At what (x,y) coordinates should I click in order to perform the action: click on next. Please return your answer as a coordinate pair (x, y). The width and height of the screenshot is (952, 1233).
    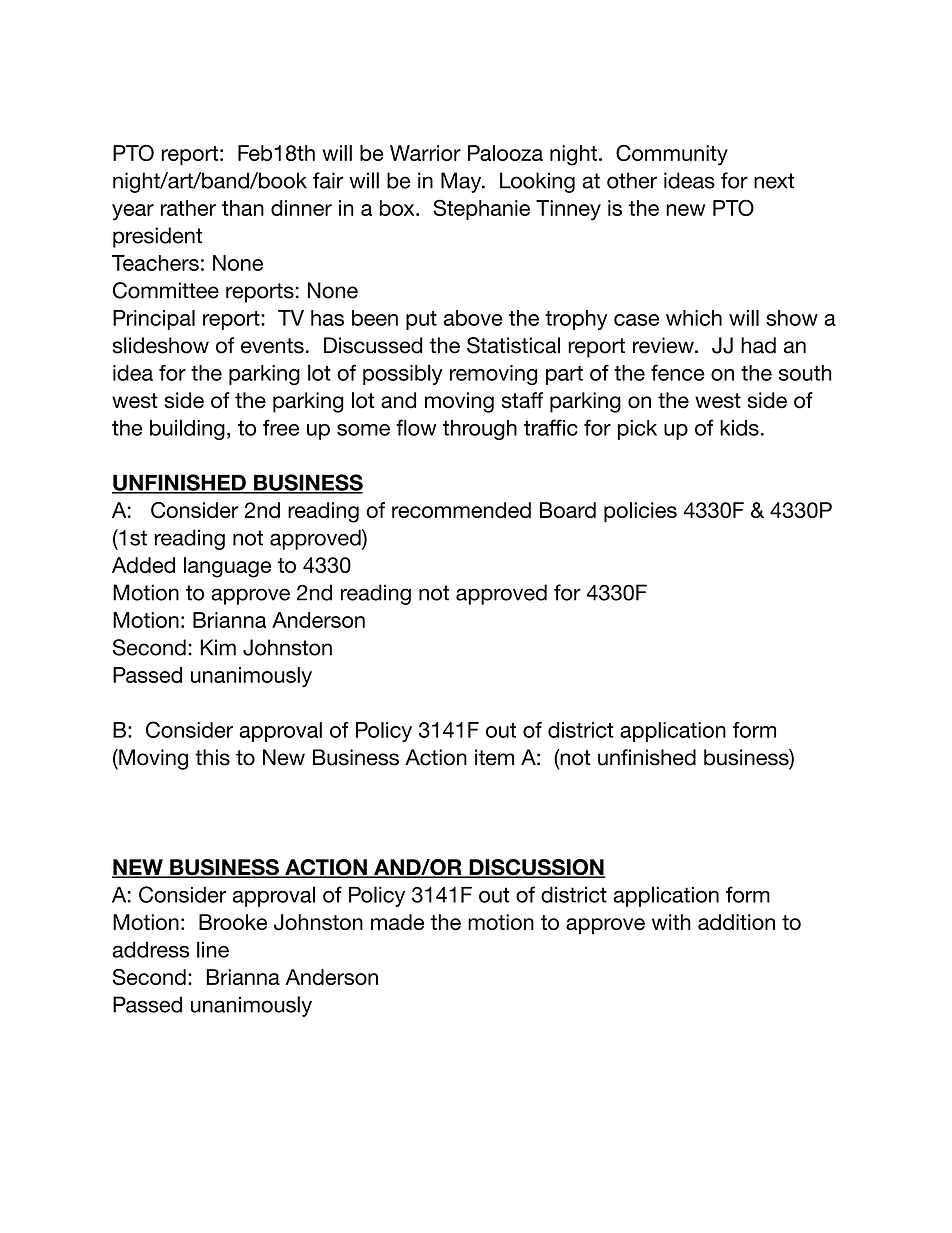
    Looking at the image, I should click on (774, 181).
